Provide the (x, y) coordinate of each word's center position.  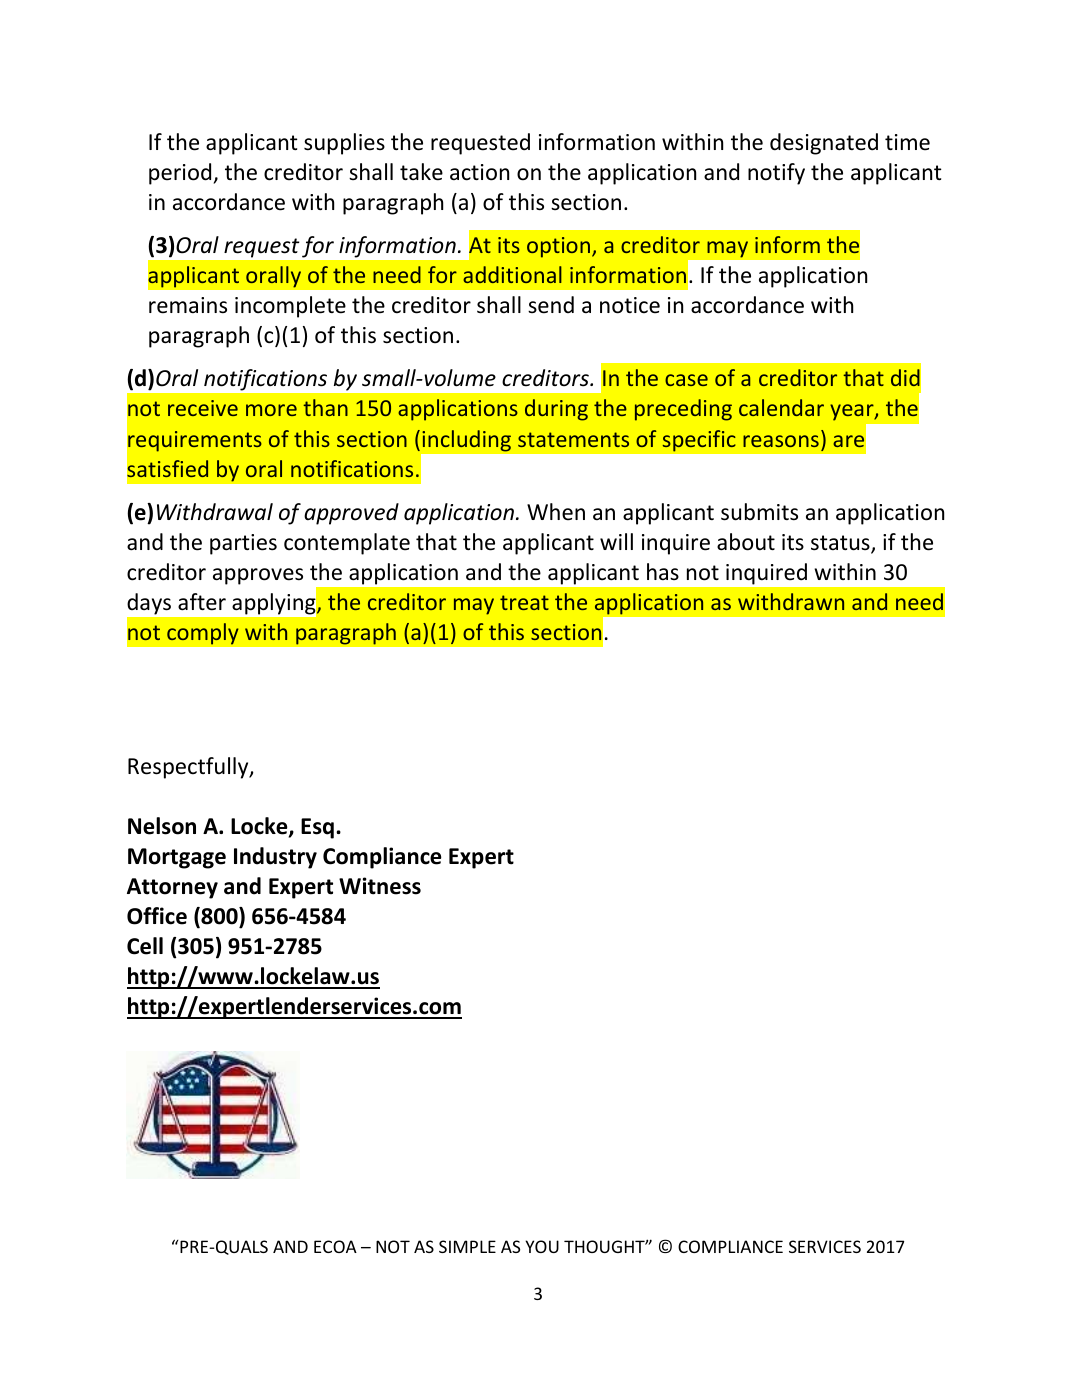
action (479, 172)
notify (776, 174)
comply (203, 634)
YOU (542, 1246)
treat (524, 602)
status (841, 544)
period (181, 174)
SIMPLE (467, 1246)
